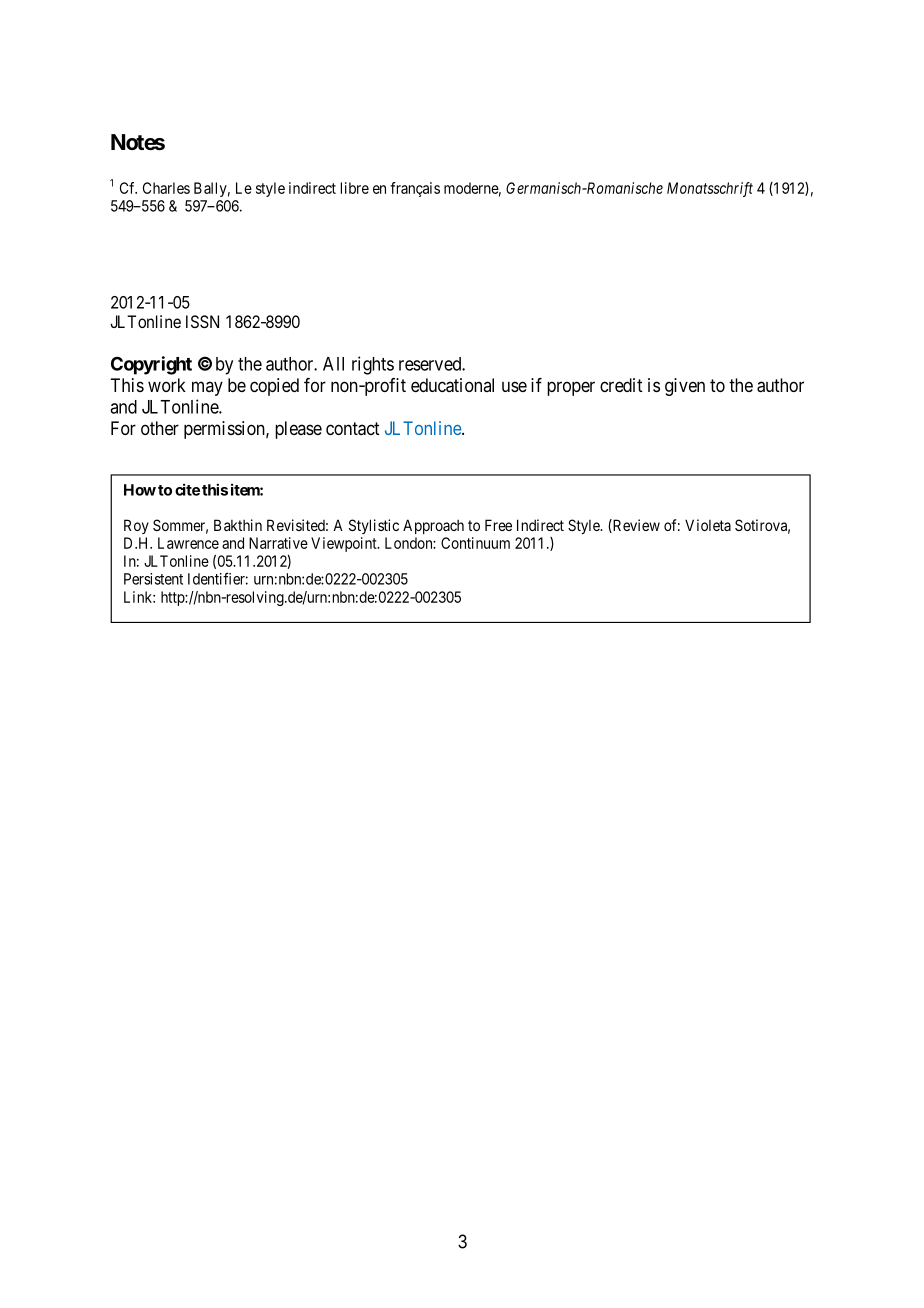  Describe the element at coordinates (621, 385) in the screenshot. I see `credit` at that location.
